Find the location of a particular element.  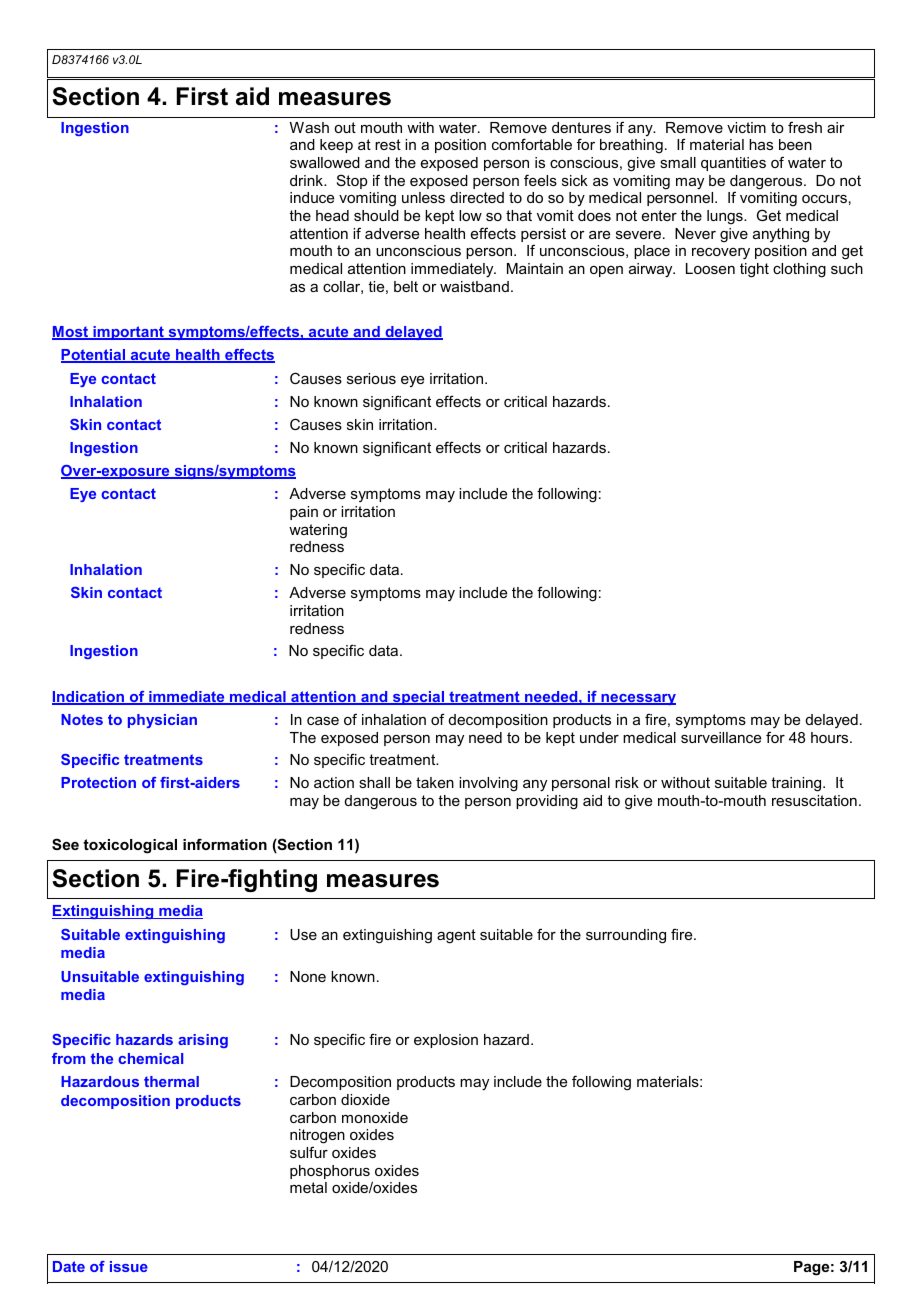

surveillance is located at coordinates (721, 737).
